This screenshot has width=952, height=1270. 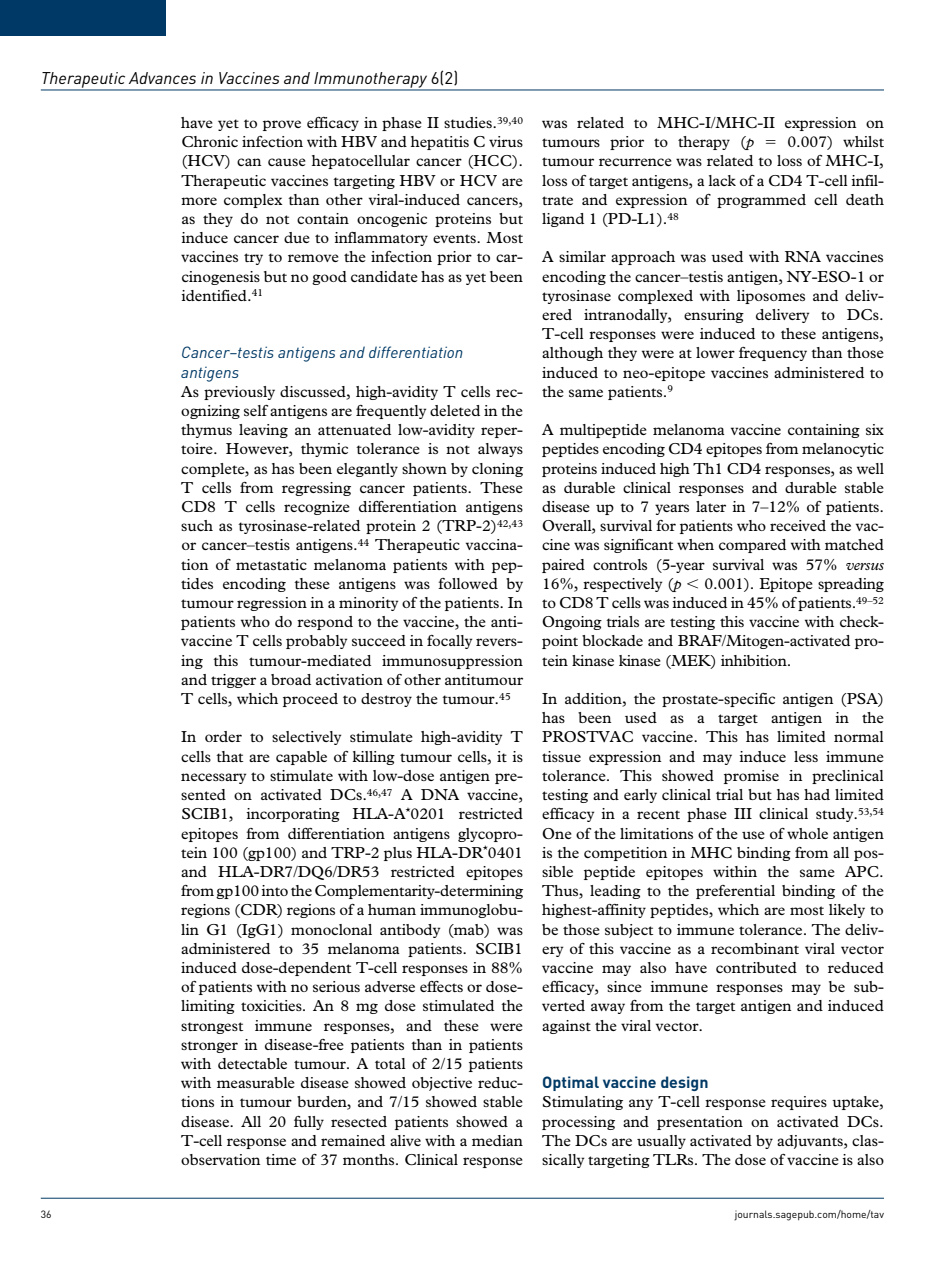 What do you see at coordinates (799, 1103) in the screenshot?
I see `requires` at bounding box center [799, 1103].
